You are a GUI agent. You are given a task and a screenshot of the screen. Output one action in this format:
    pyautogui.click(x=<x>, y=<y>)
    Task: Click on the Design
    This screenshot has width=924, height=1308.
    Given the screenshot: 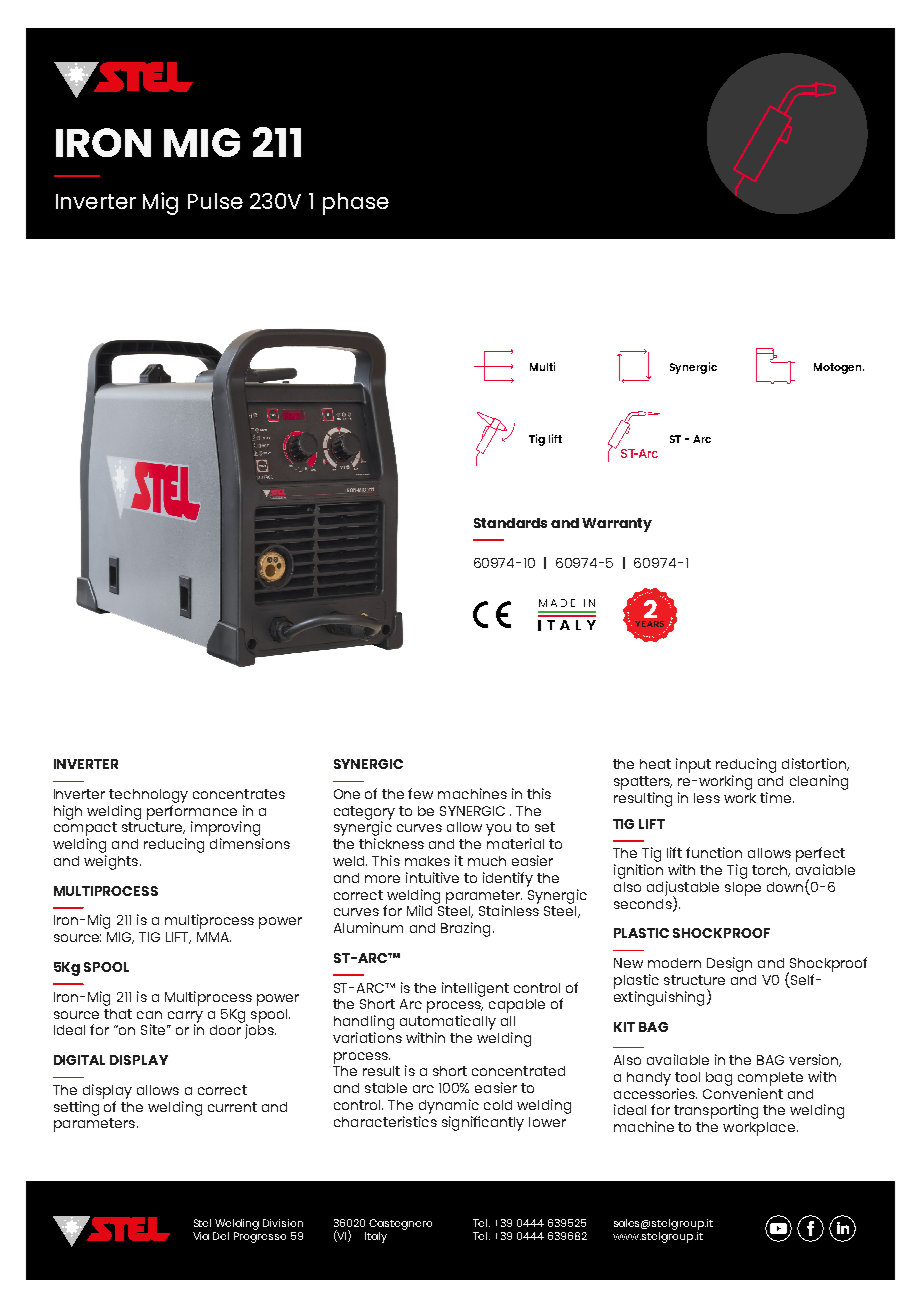 What is the action you would take?
    pyautogui.click(x=729, y=964)
